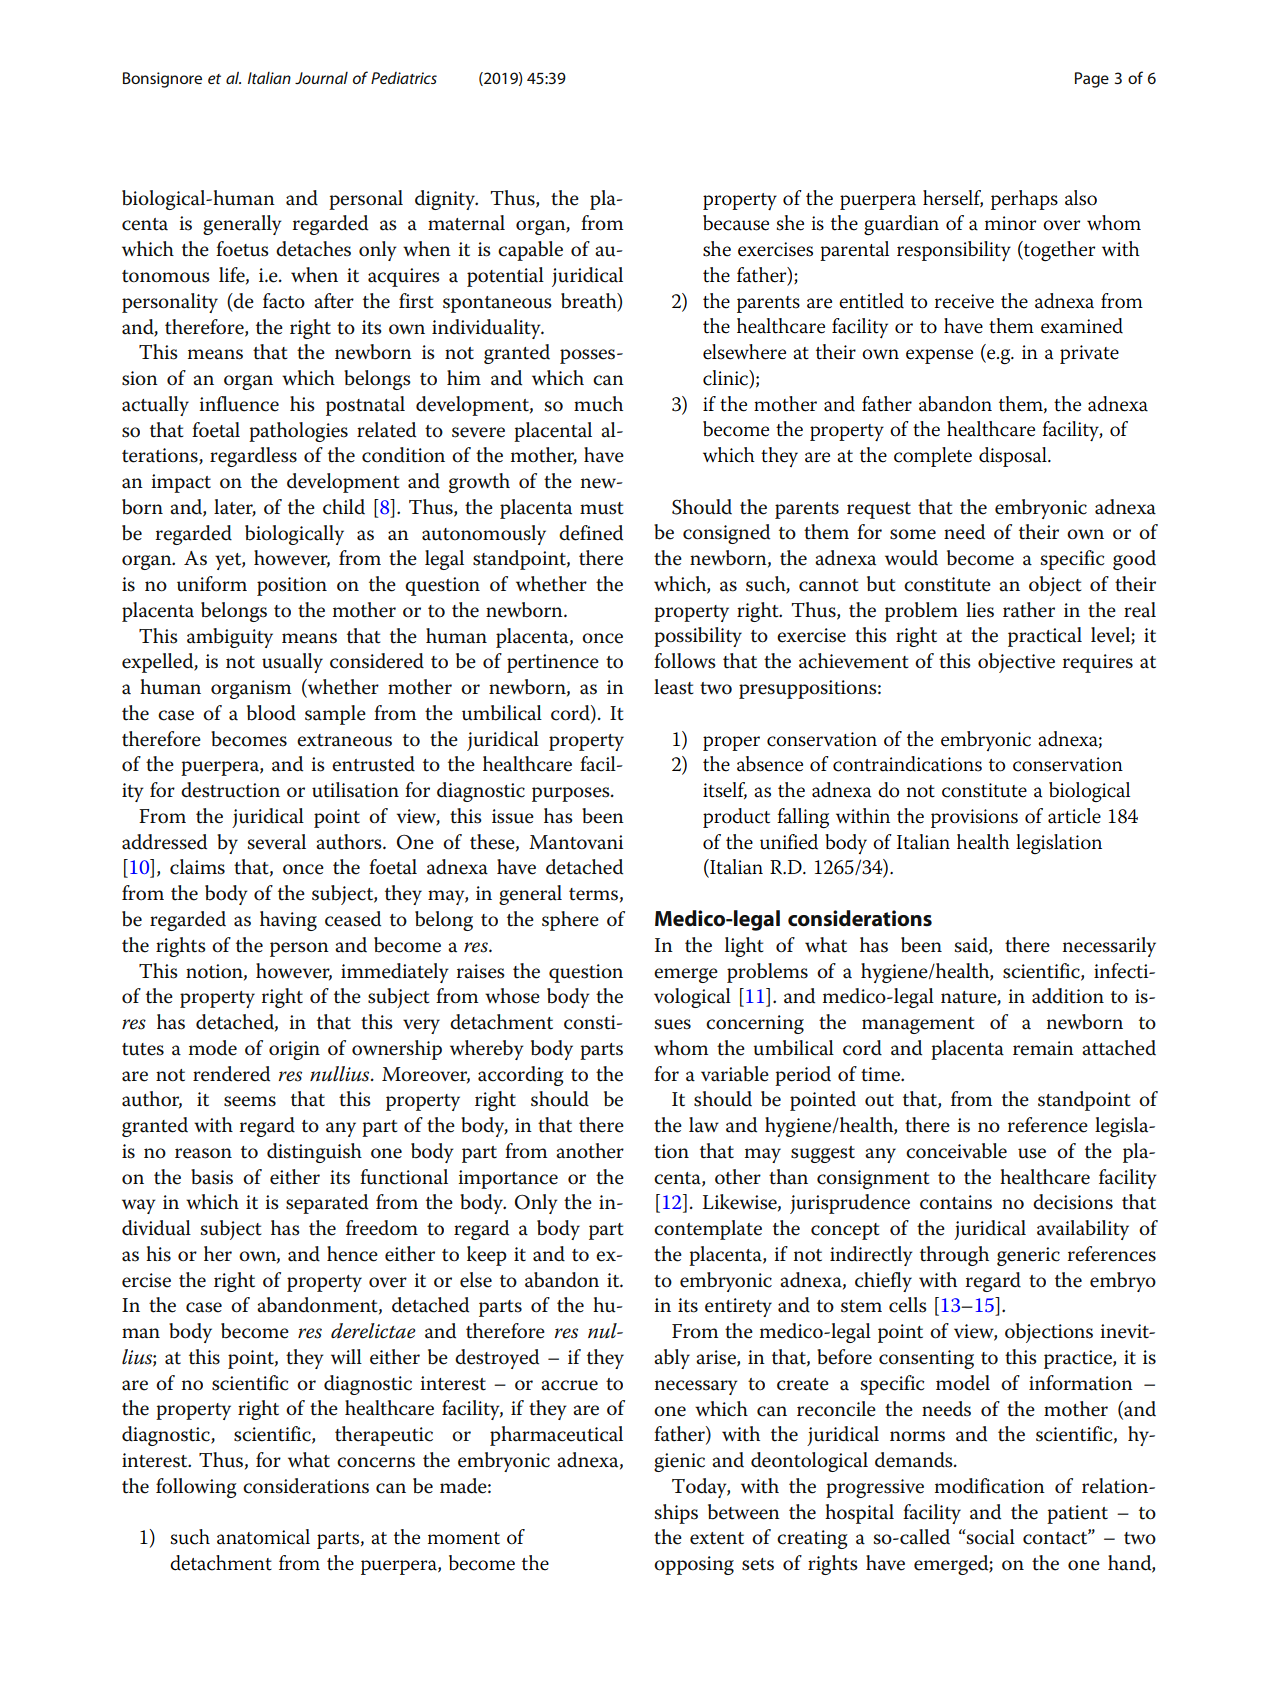 The height and width of the screenshot is (1698, 1278). I want to click on because, so click(736, 223).
